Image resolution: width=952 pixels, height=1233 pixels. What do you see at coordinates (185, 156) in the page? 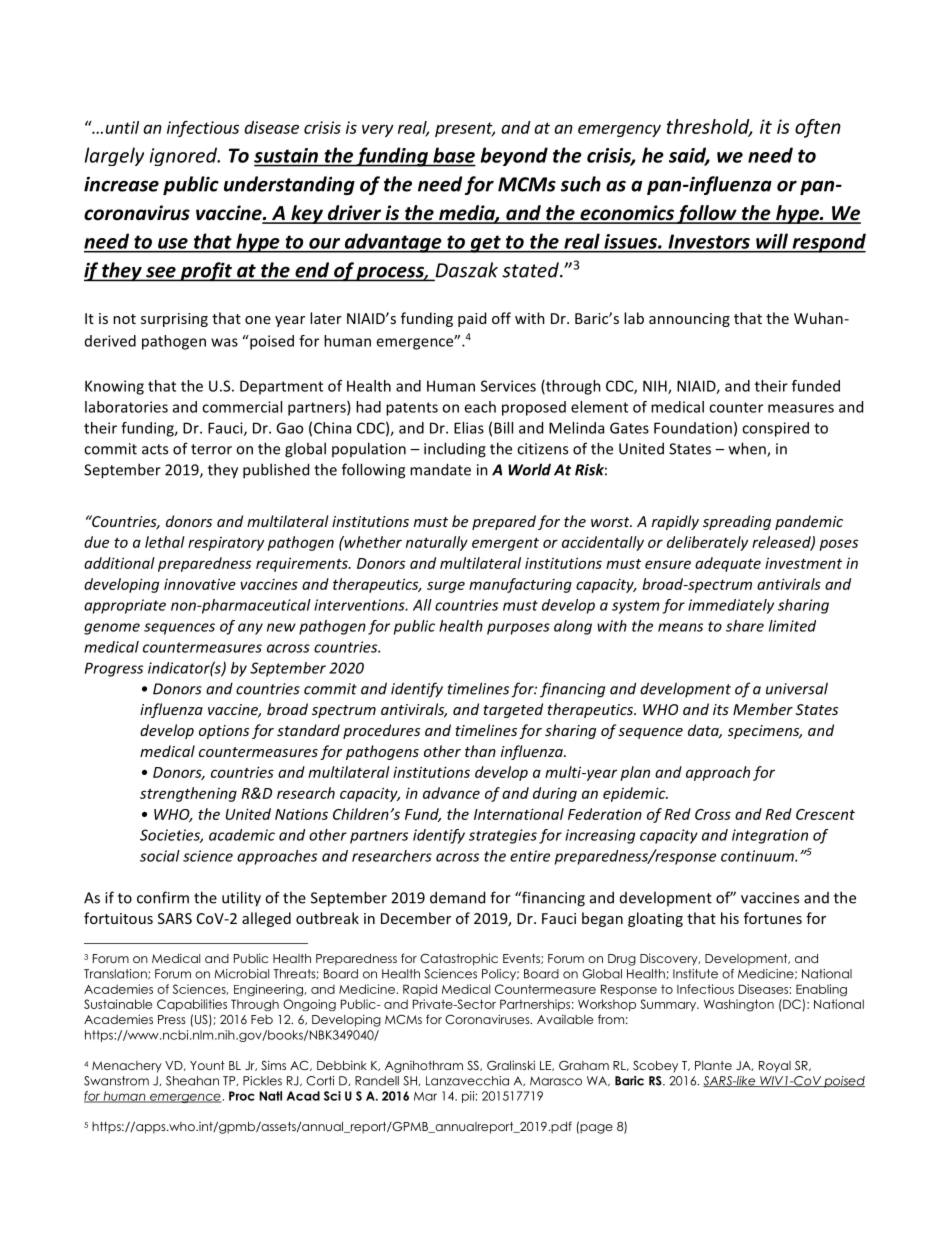
I see `ignored` at bounding box center [185, 156].
